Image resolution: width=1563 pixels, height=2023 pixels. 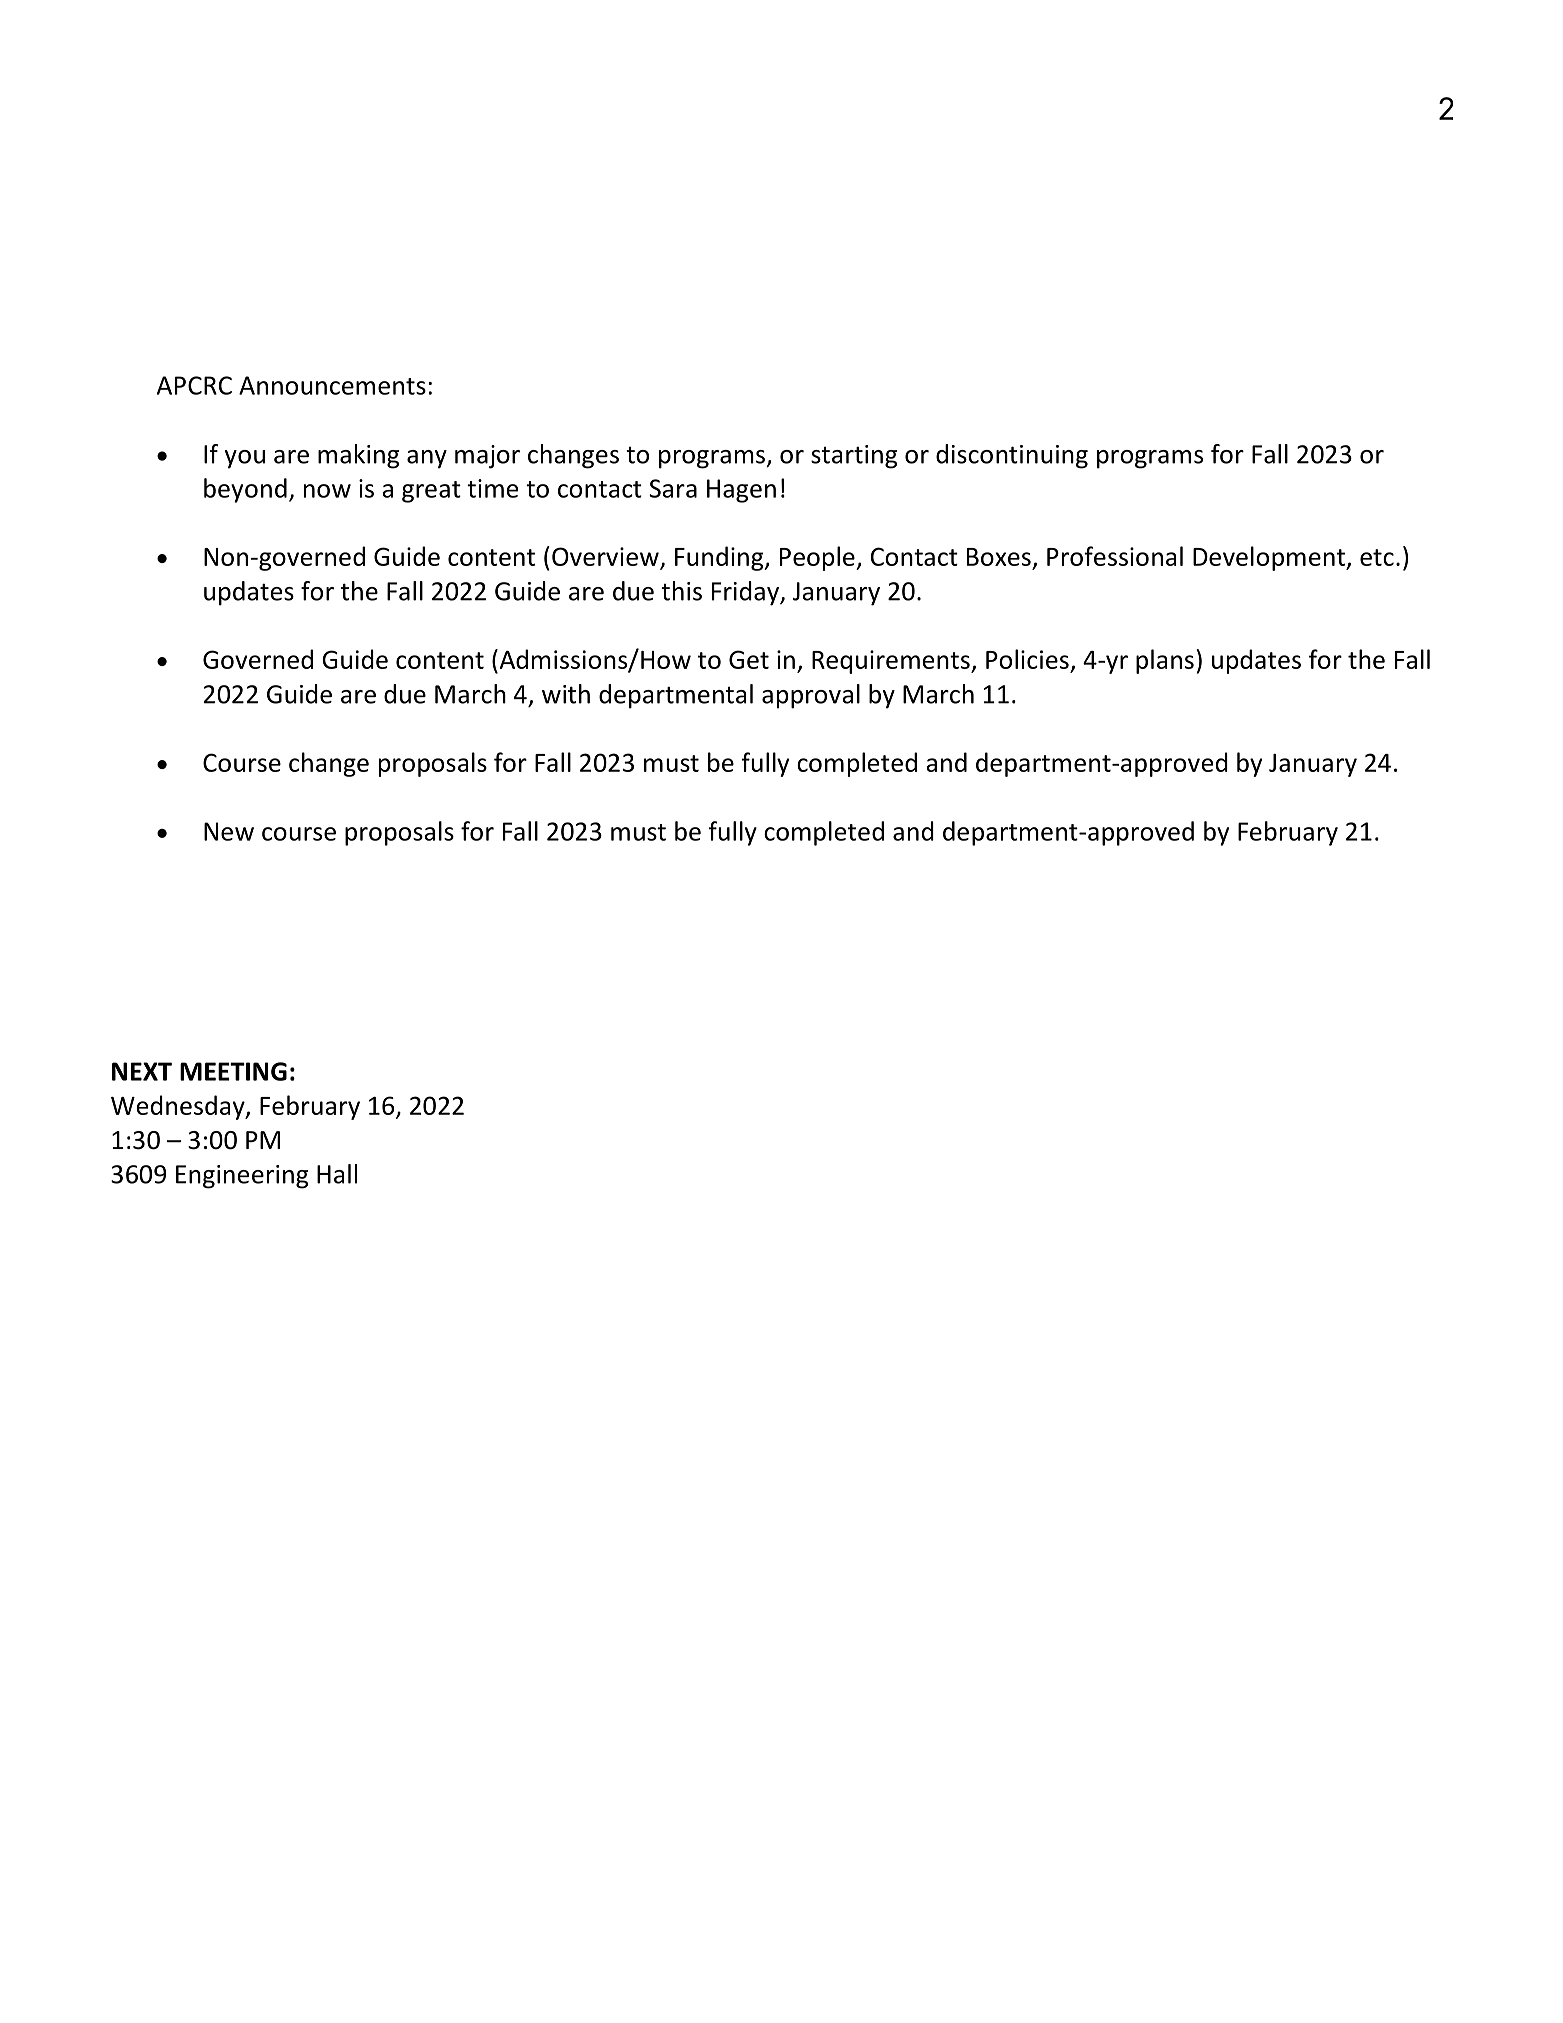 I want to click on Friday, so click(x=746, y=593).
